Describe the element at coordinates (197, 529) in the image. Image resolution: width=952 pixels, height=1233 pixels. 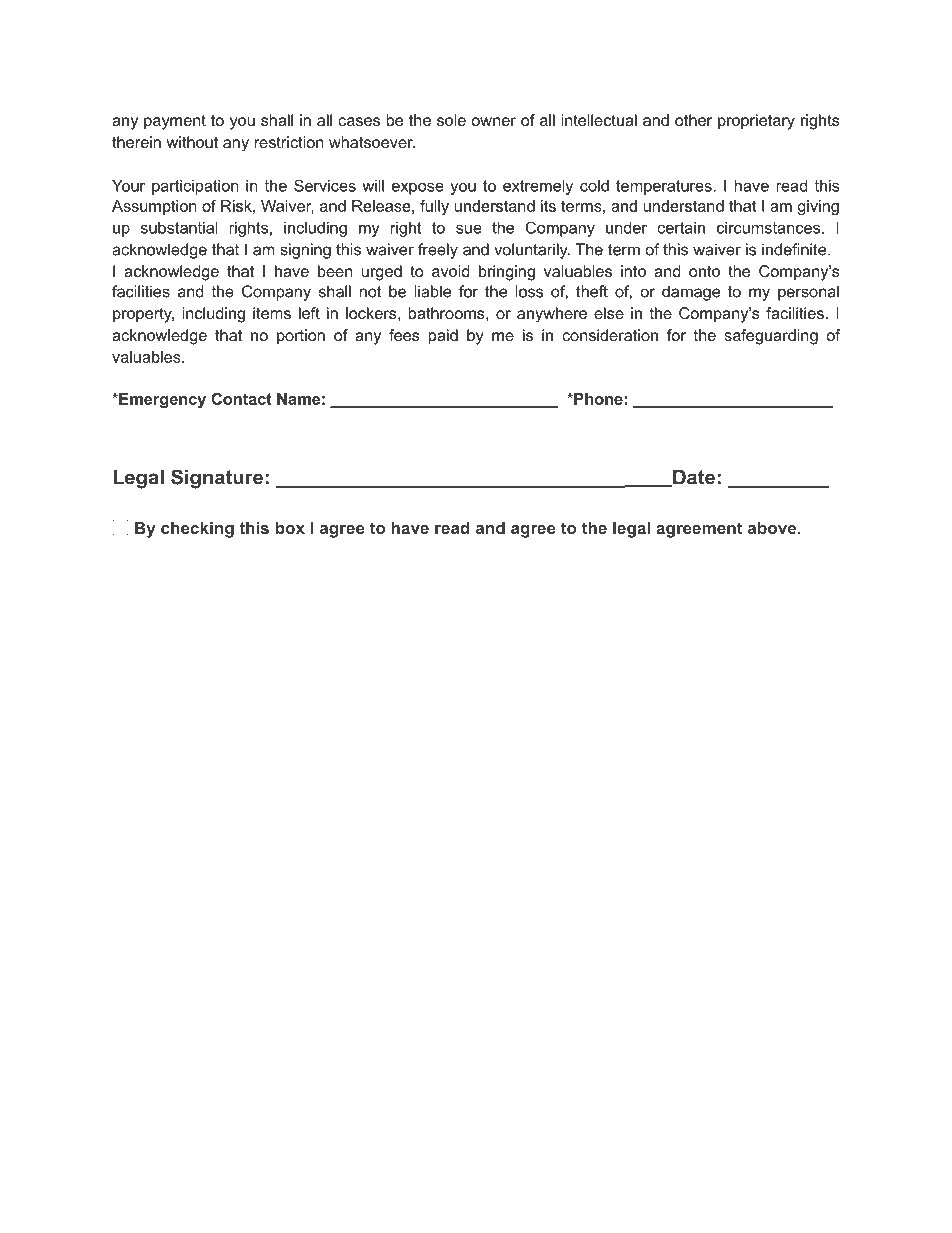
I see `checking` at that location.
